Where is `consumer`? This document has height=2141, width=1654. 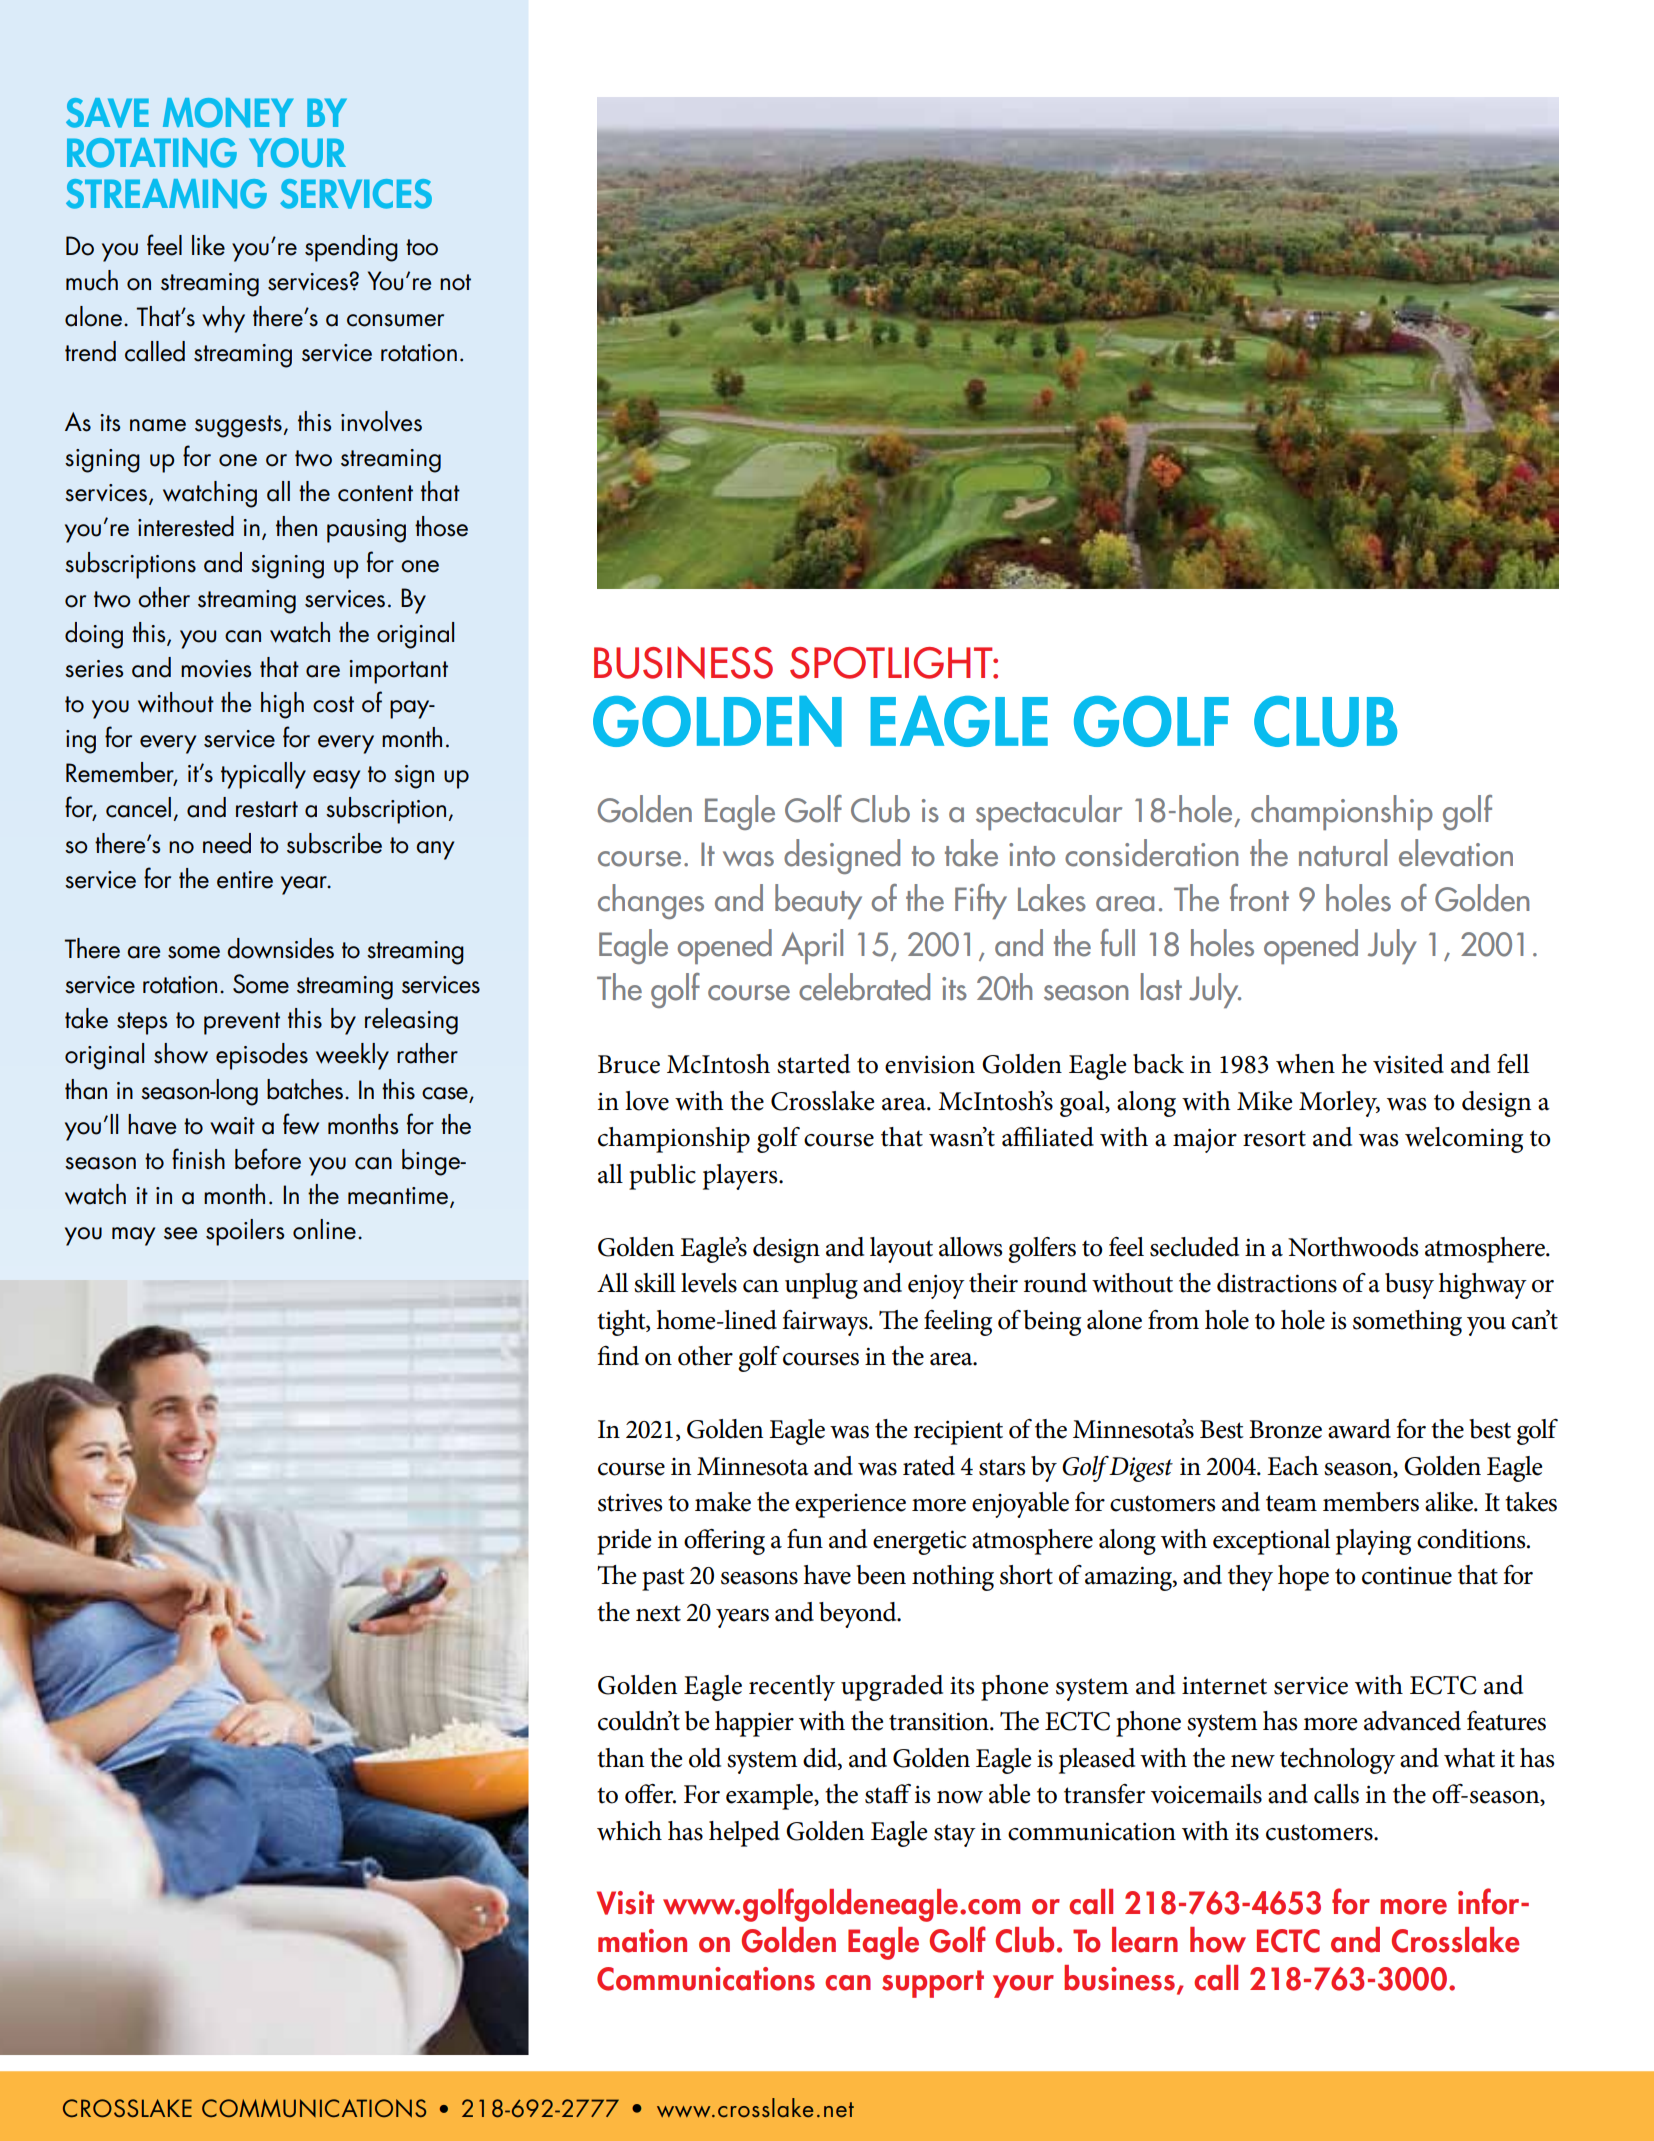 consumer is located at coordinates (395, 320).
